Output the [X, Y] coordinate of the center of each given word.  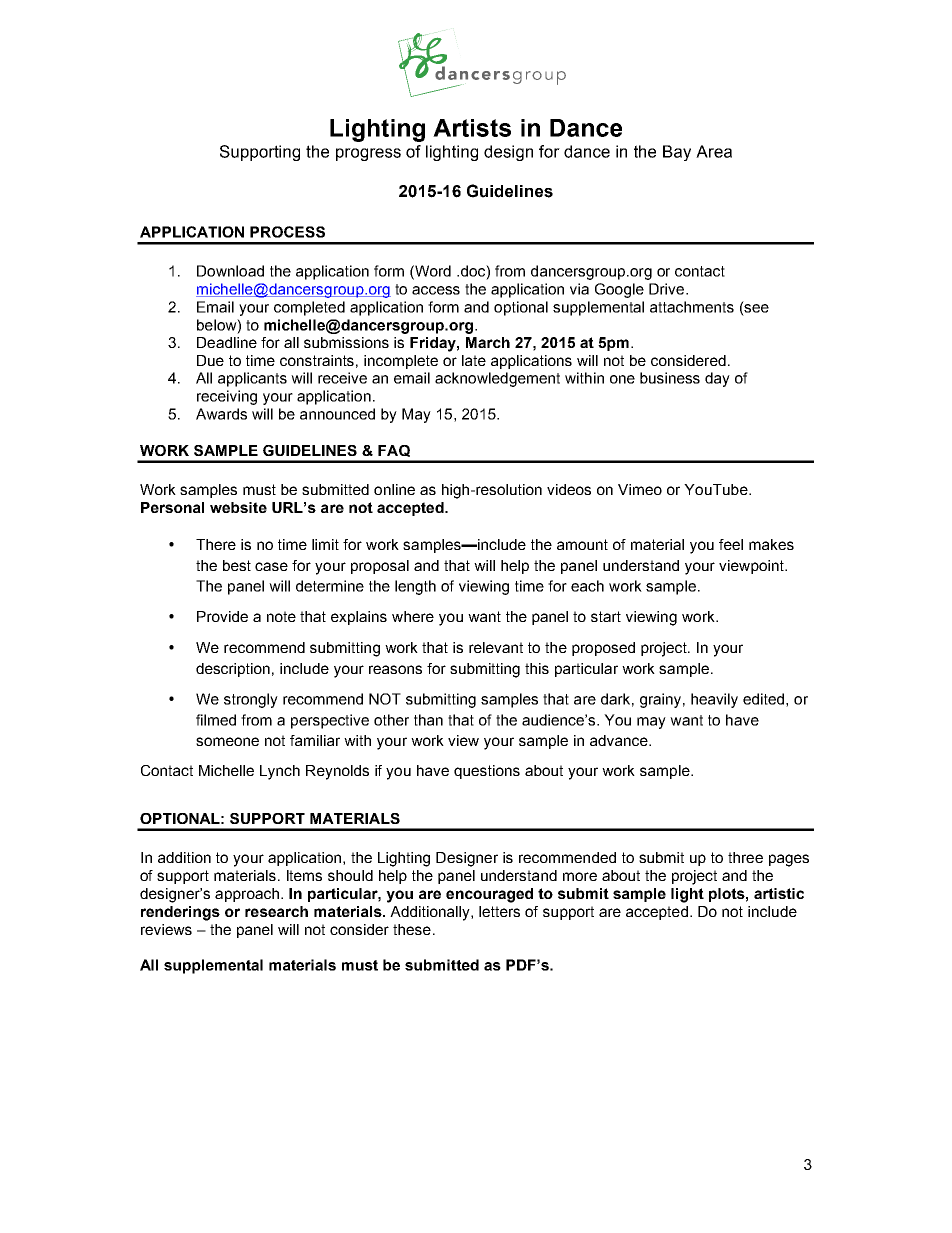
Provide [222, 616]
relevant [496, 647]
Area [714, 151]
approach [247, 895]
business [670, 378]
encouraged [489, 895]
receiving [227, 397]
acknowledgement [497, 379]
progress [368, 154]
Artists [472, 128]
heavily [714, 700]
